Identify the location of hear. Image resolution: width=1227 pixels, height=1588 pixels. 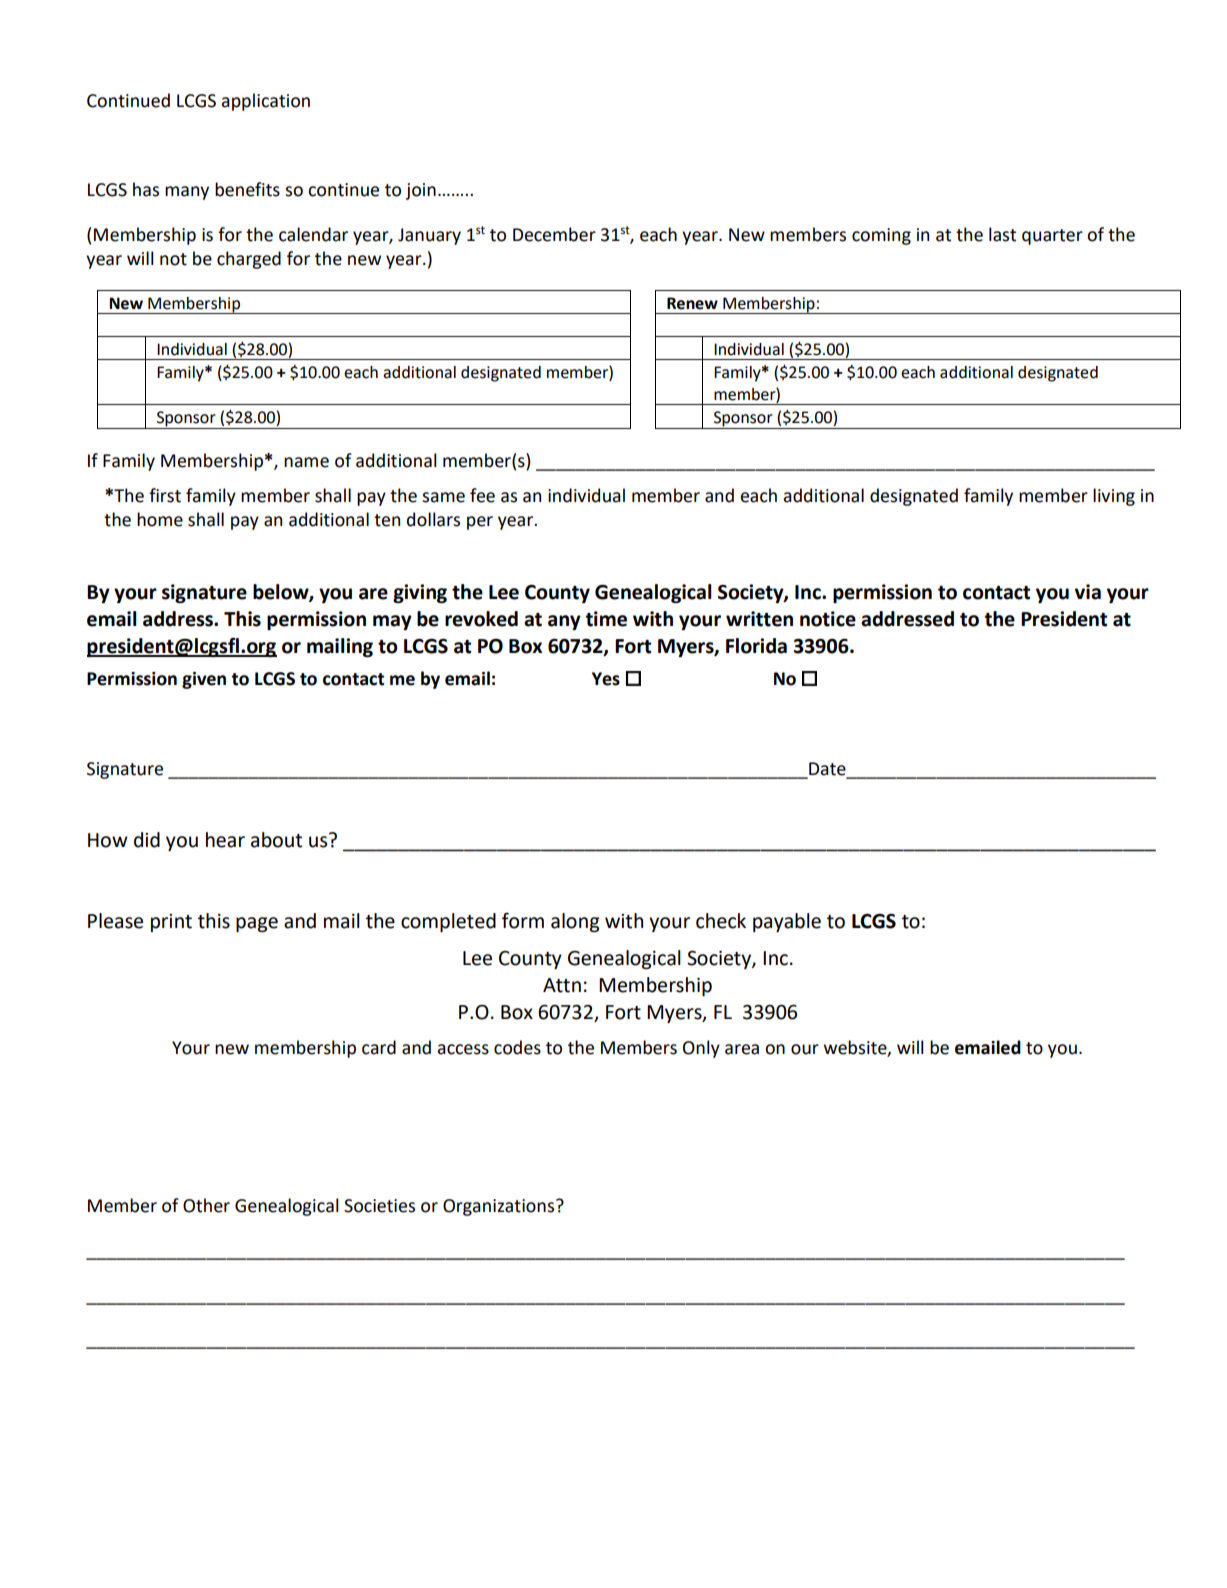
(225, 840).
